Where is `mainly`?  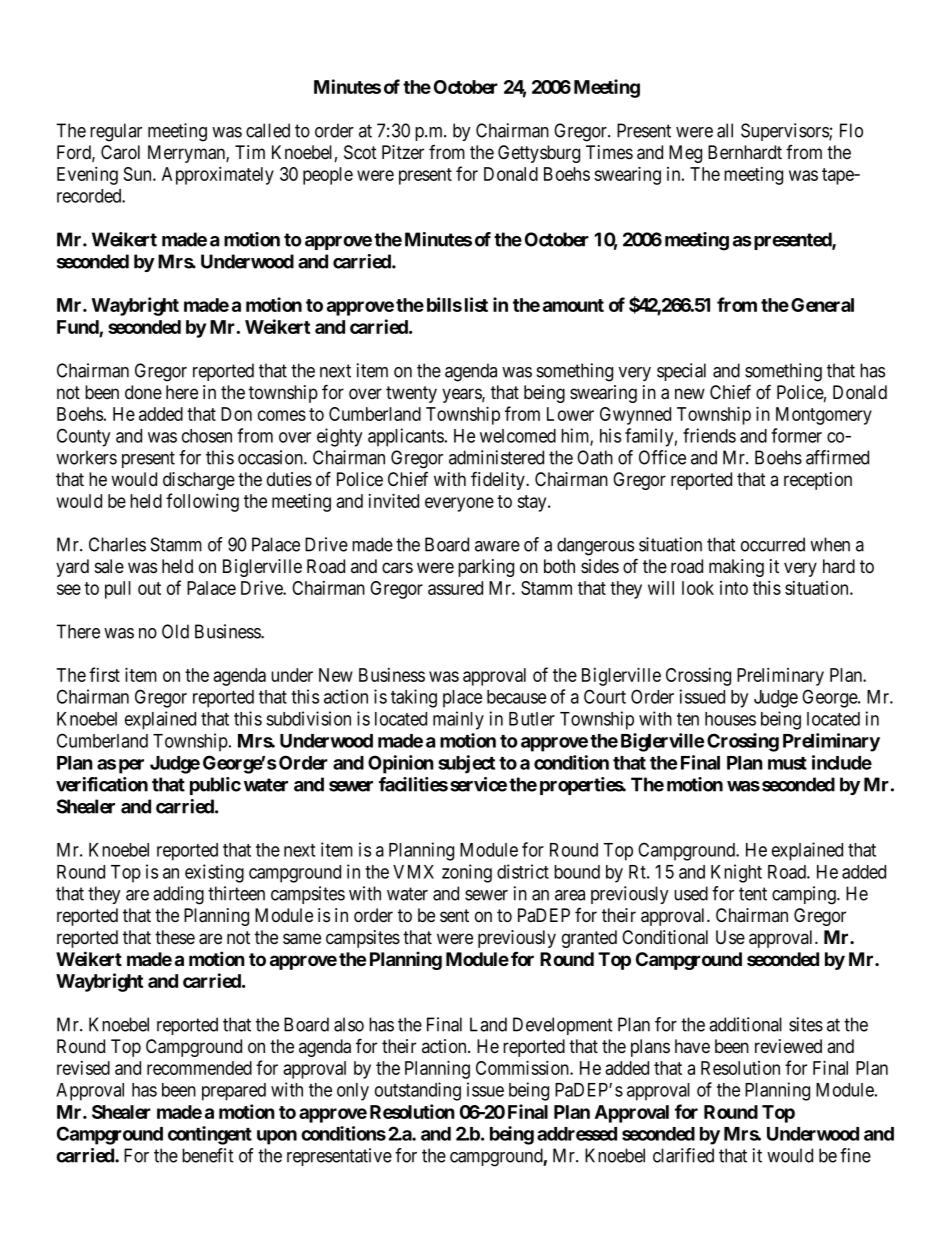 mainly is located at coordinates (458, 720).
